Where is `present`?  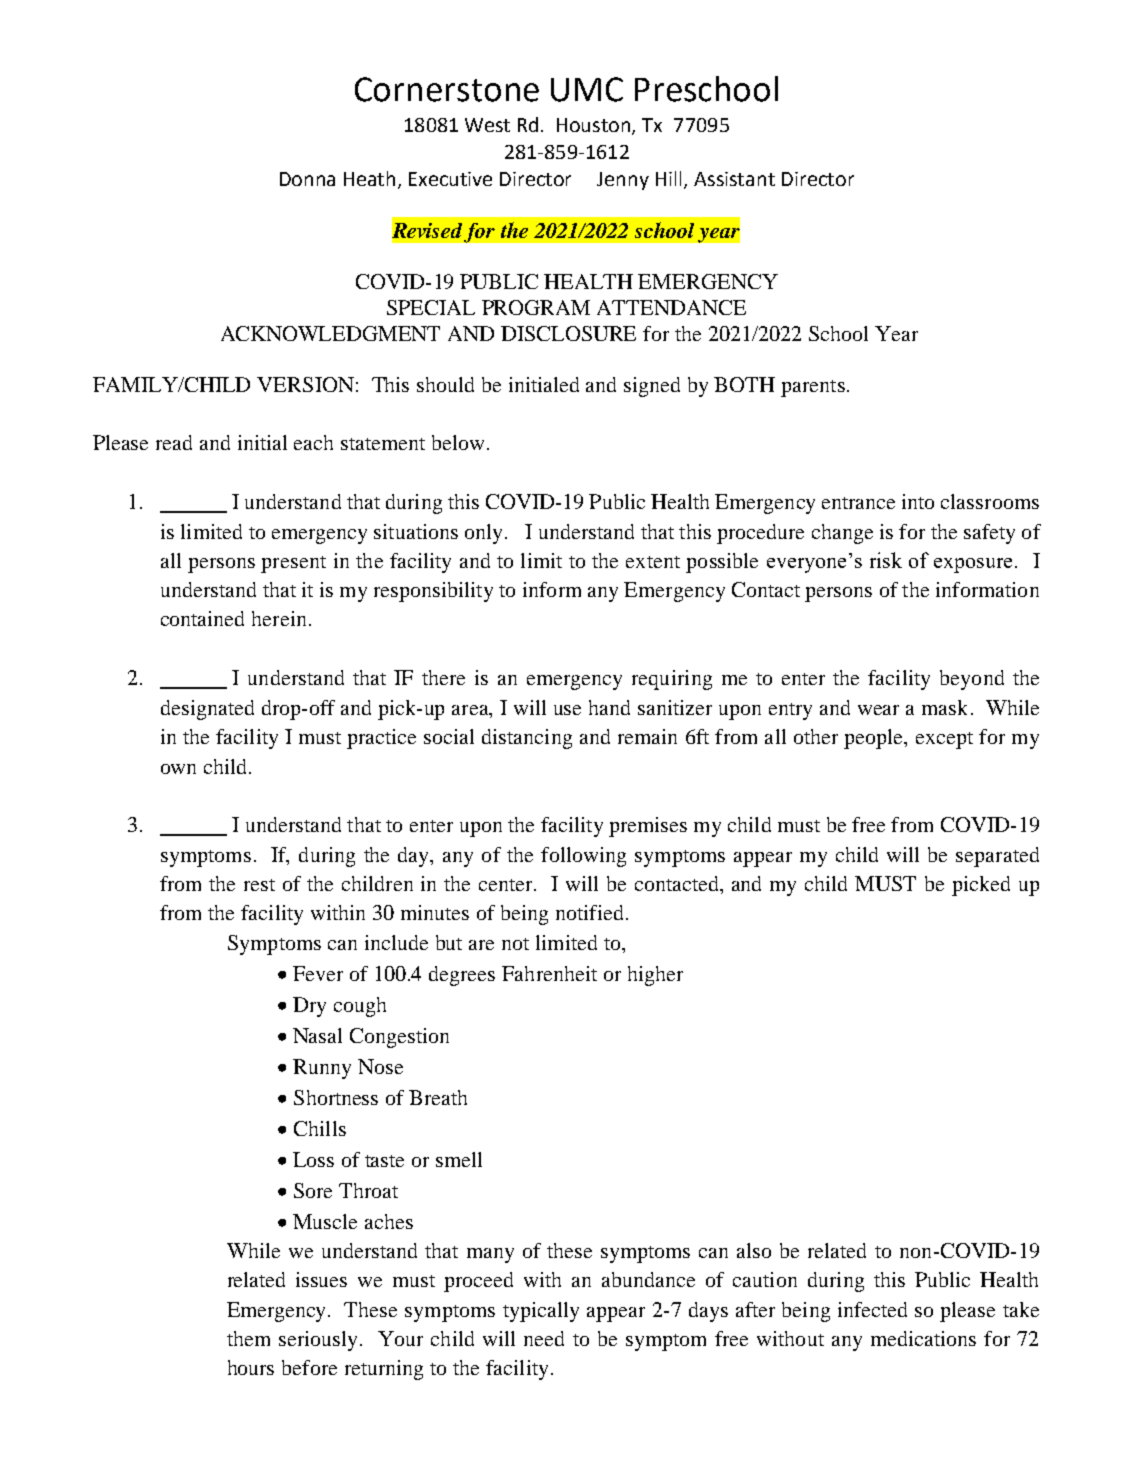
present is located at coordinates (293, 564).
